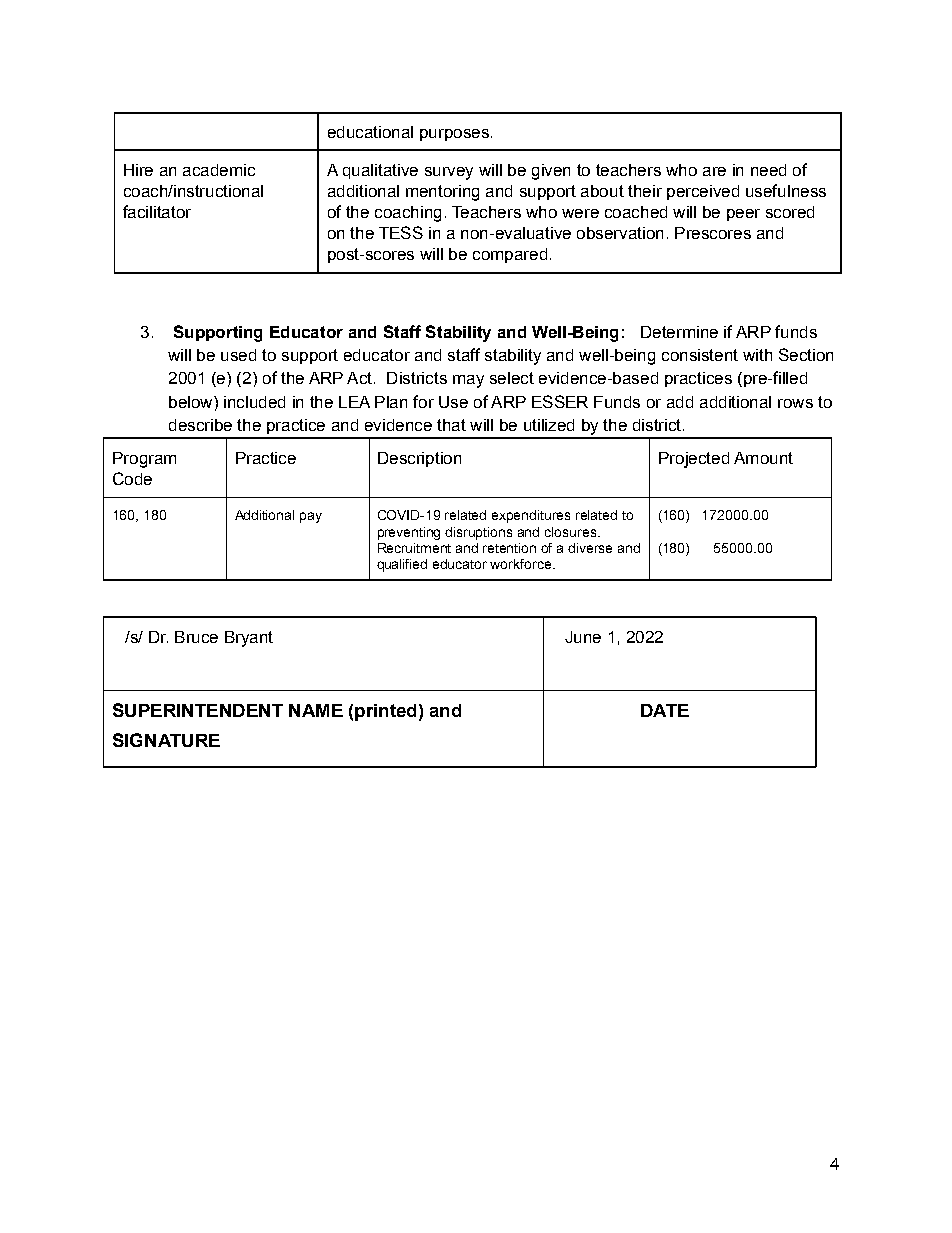 Image resolution: width=952 pixels, height=1233 pixels. Describe the element at coordinates (451, 425) in the image. I see `that` at that location.
